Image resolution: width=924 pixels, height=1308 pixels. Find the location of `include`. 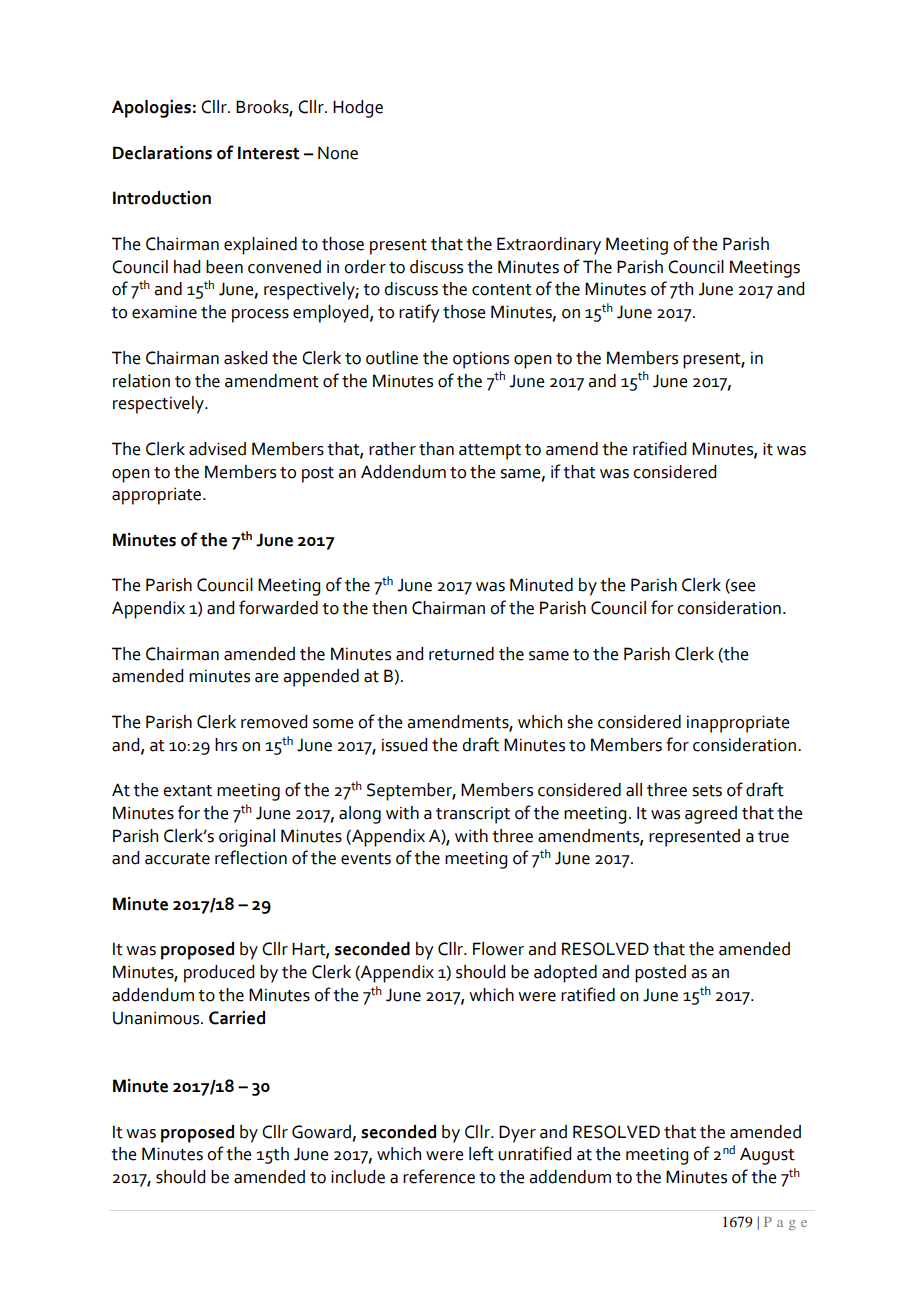

include is located at coordinates (358, 1177).
